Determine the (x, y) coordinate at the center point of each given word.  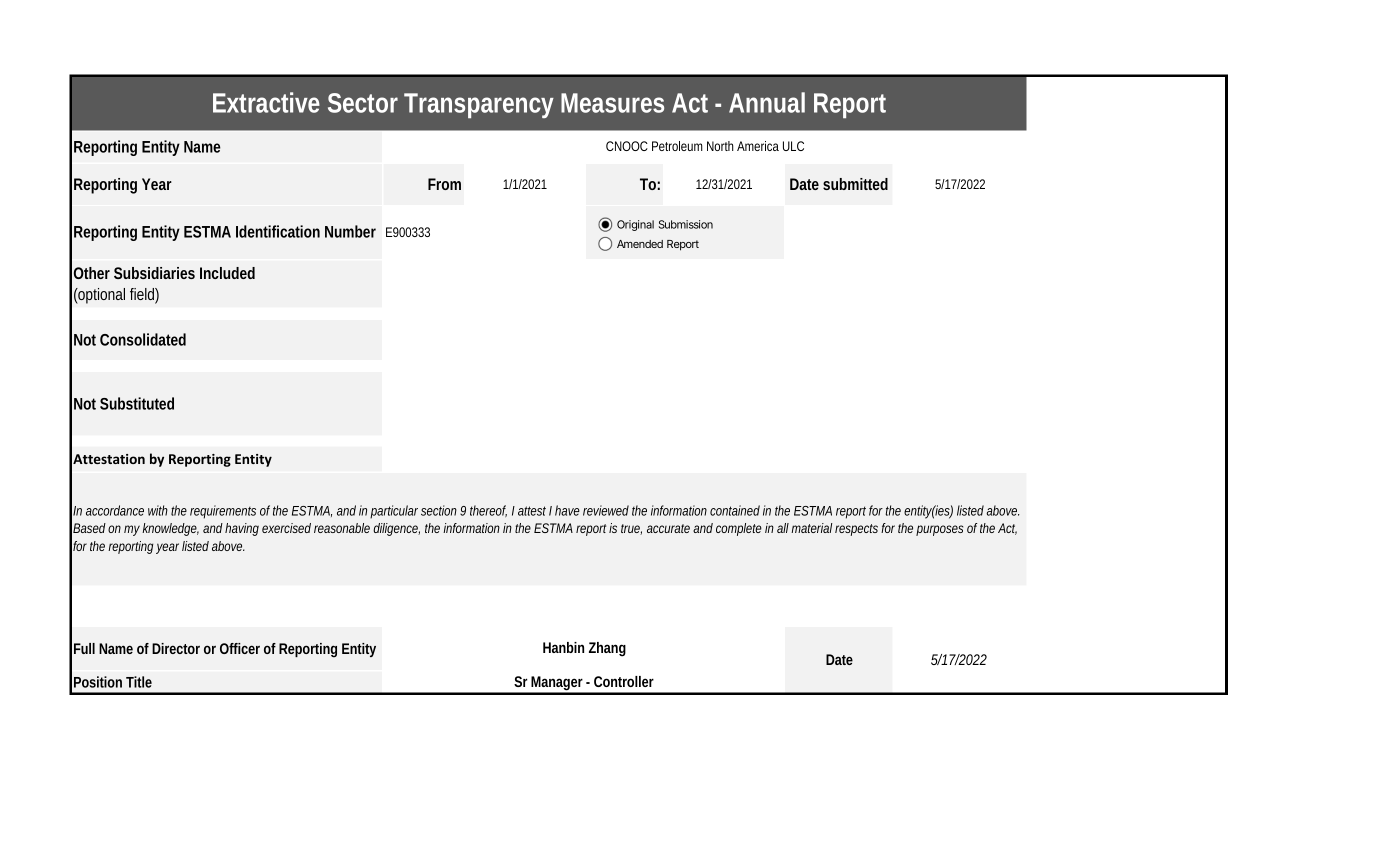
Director (176, 648)
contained (735, 510)
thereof (488, 511)
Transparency (479, 105)
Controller (624, 681)
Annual (767, 102)
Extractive (266, 102)
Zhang (607, 649)
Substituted (137, 403)
